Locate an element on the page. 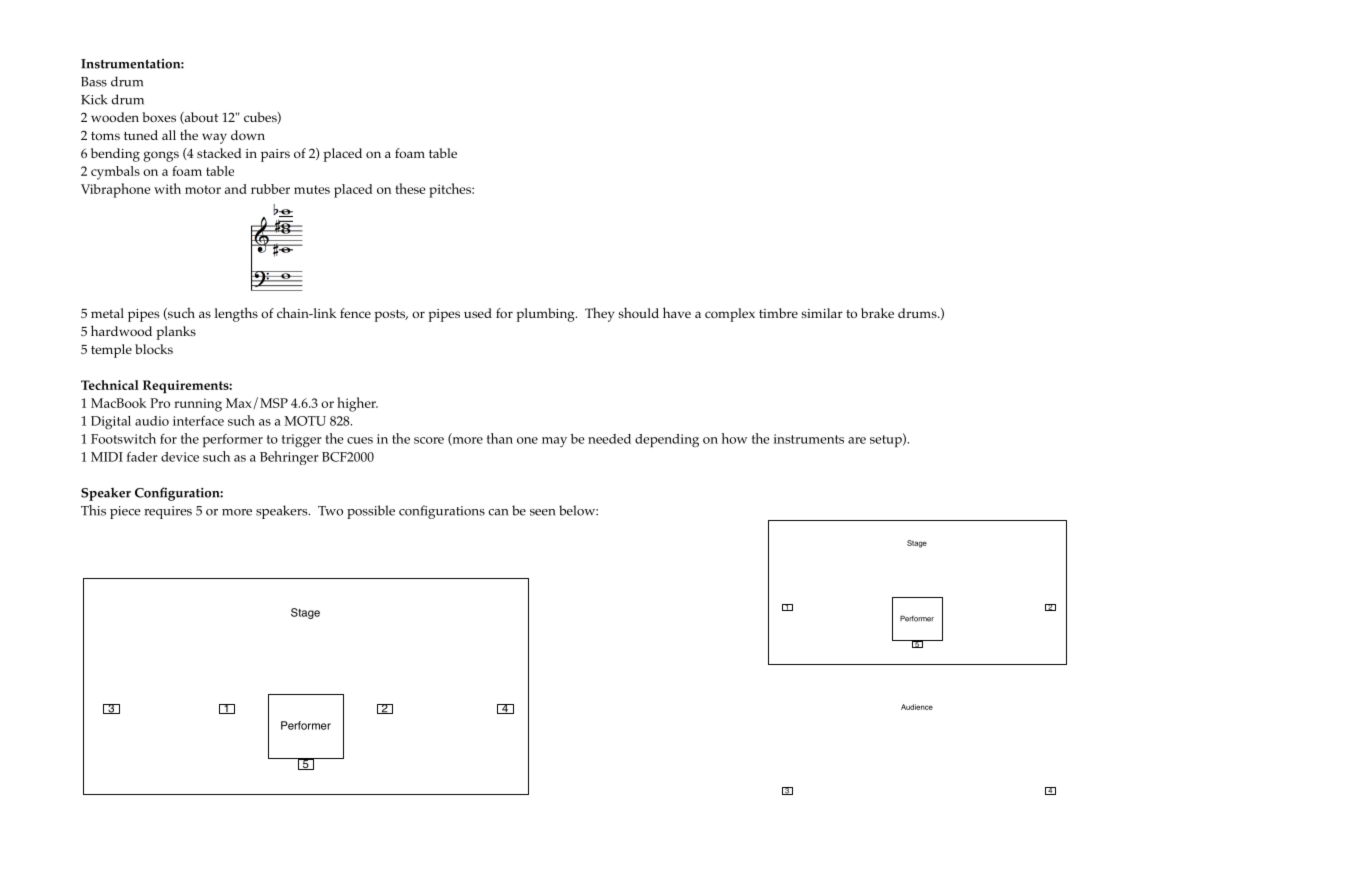 This document has width=1372, height=887. than is located at coordinates (500, 438).
